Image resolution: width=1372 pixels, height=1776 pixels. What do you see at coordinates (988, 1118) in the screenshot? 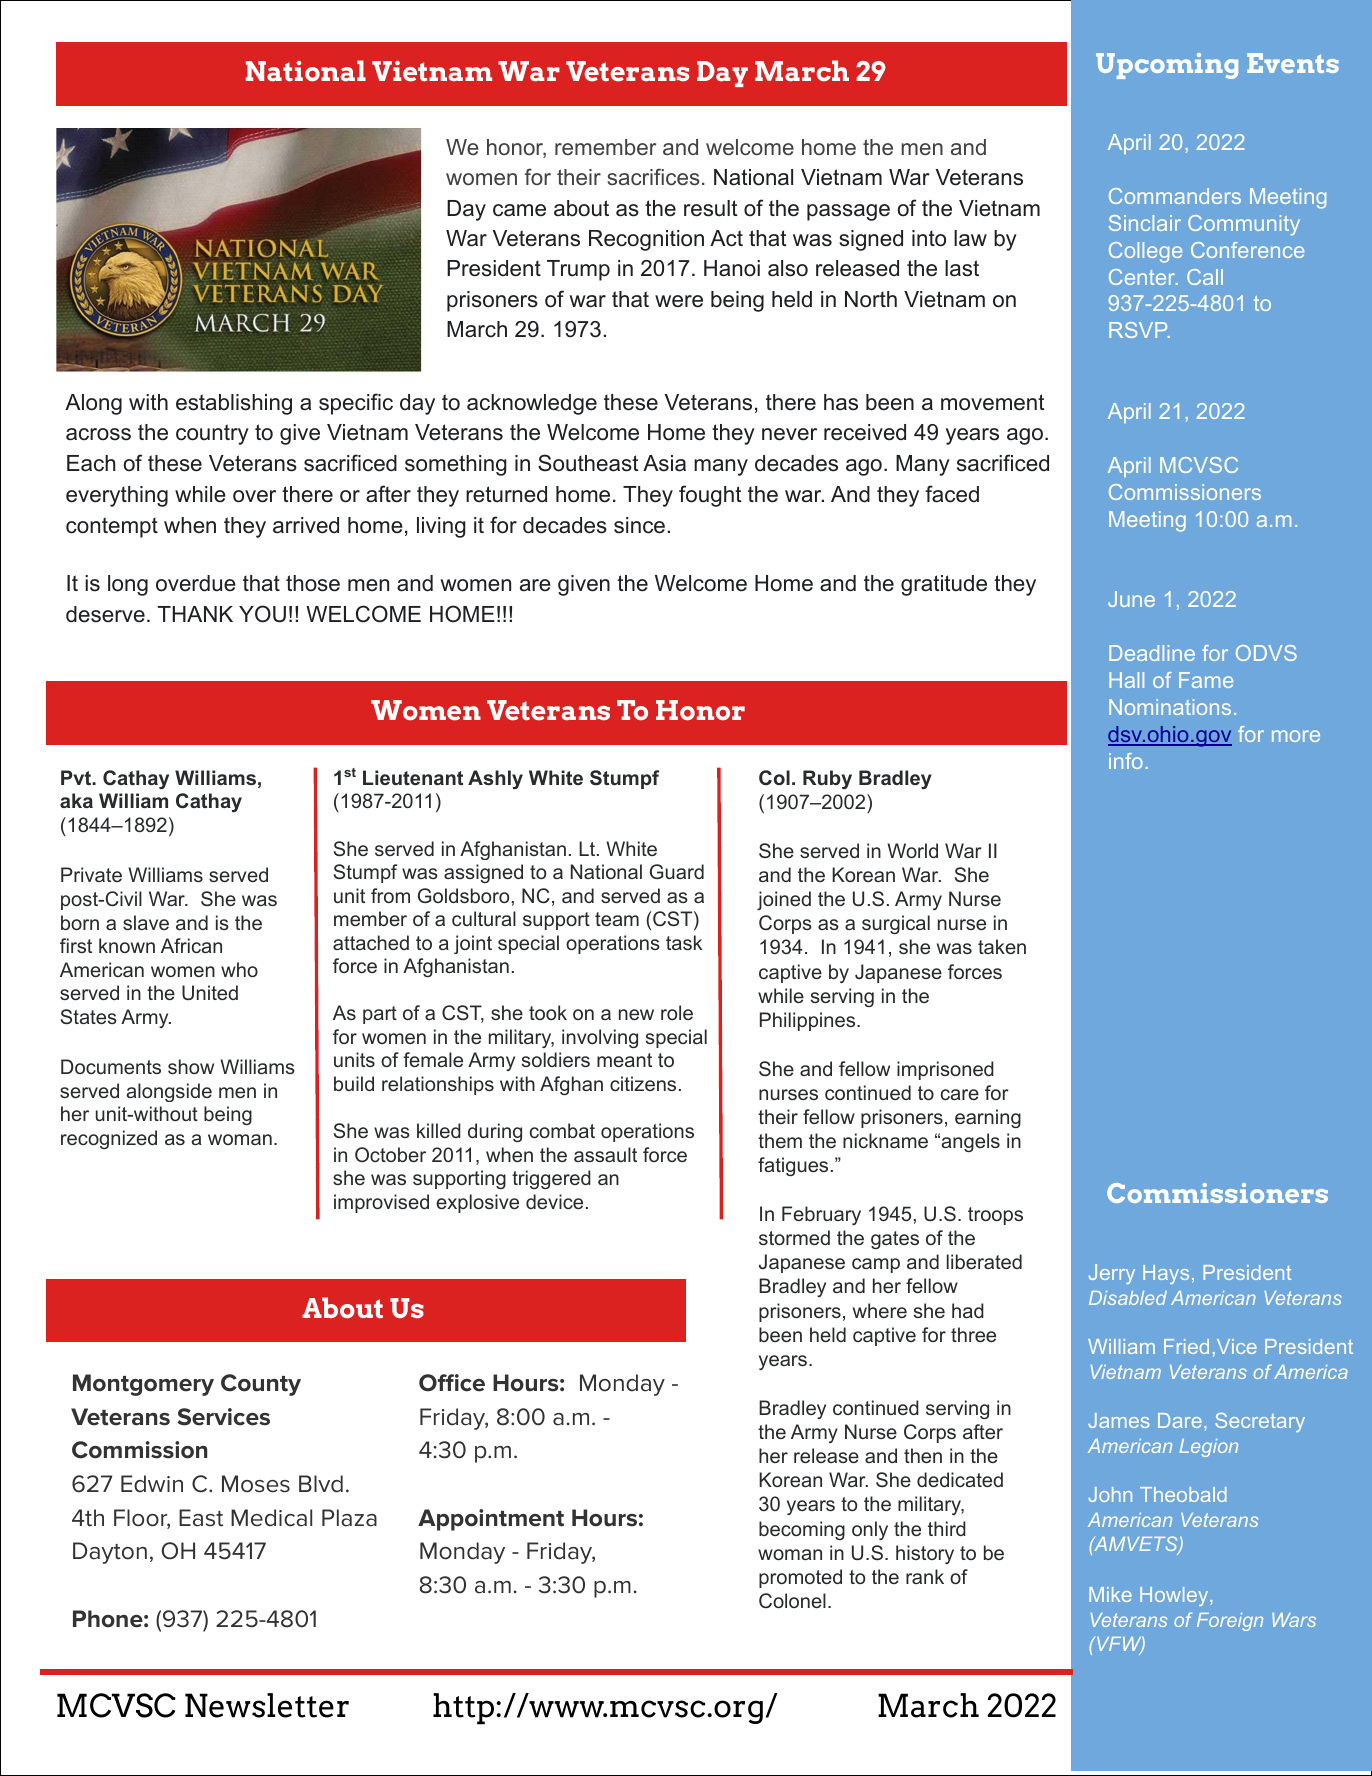
I see `earning` at bounding box center [988, 1118].
